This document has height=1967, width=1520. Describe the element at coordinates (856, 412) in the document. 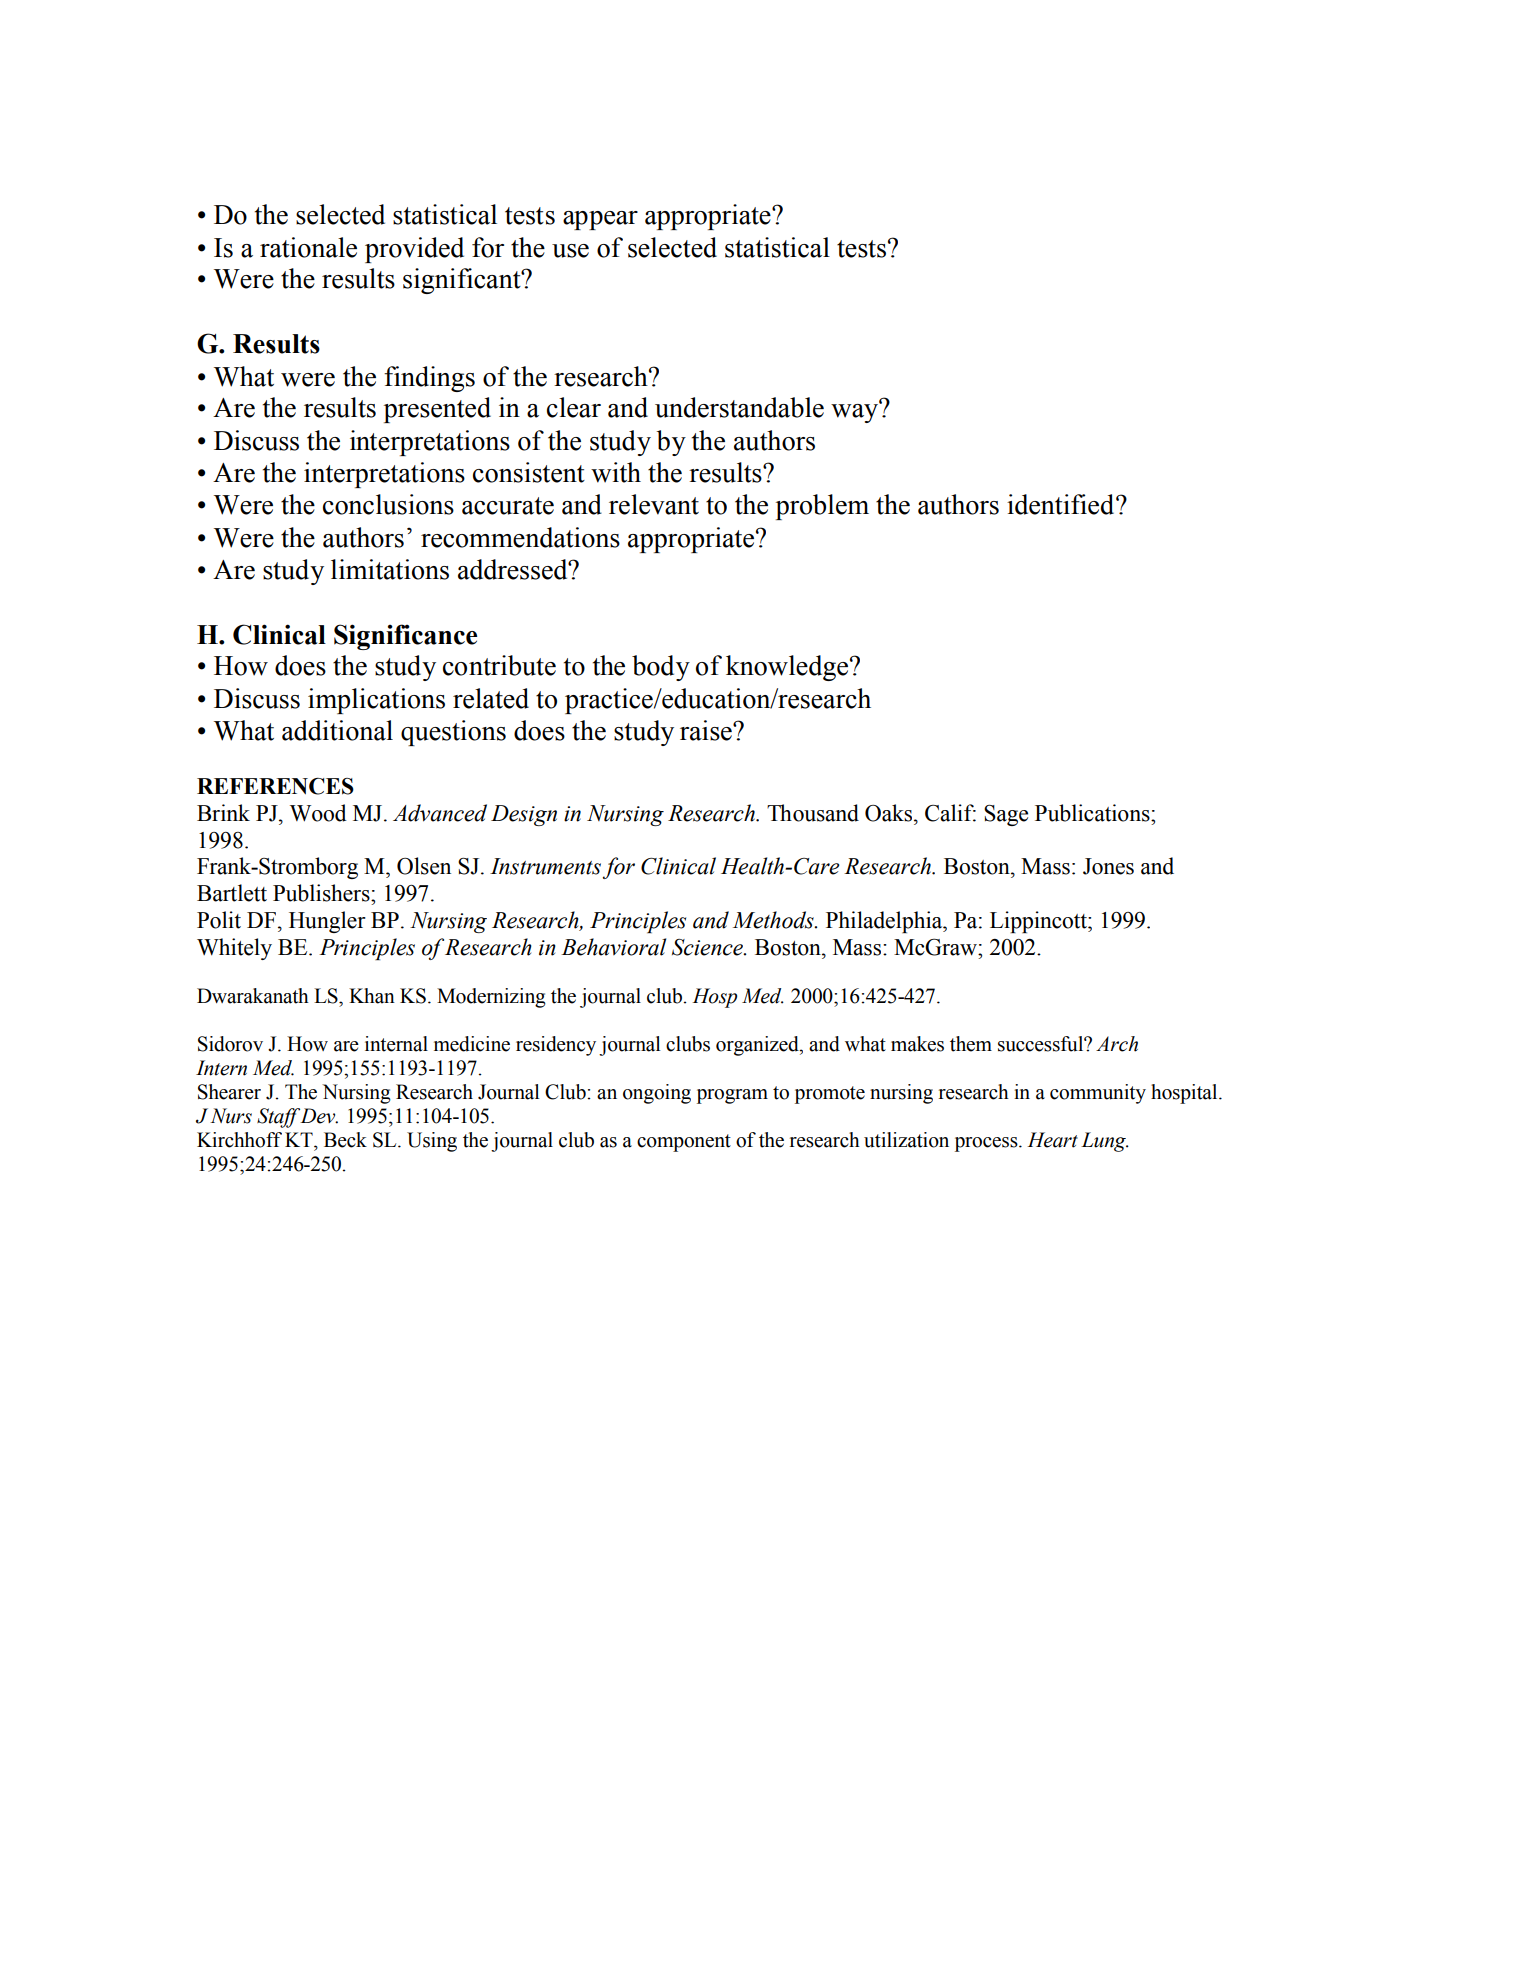

I see `way` at that location.
